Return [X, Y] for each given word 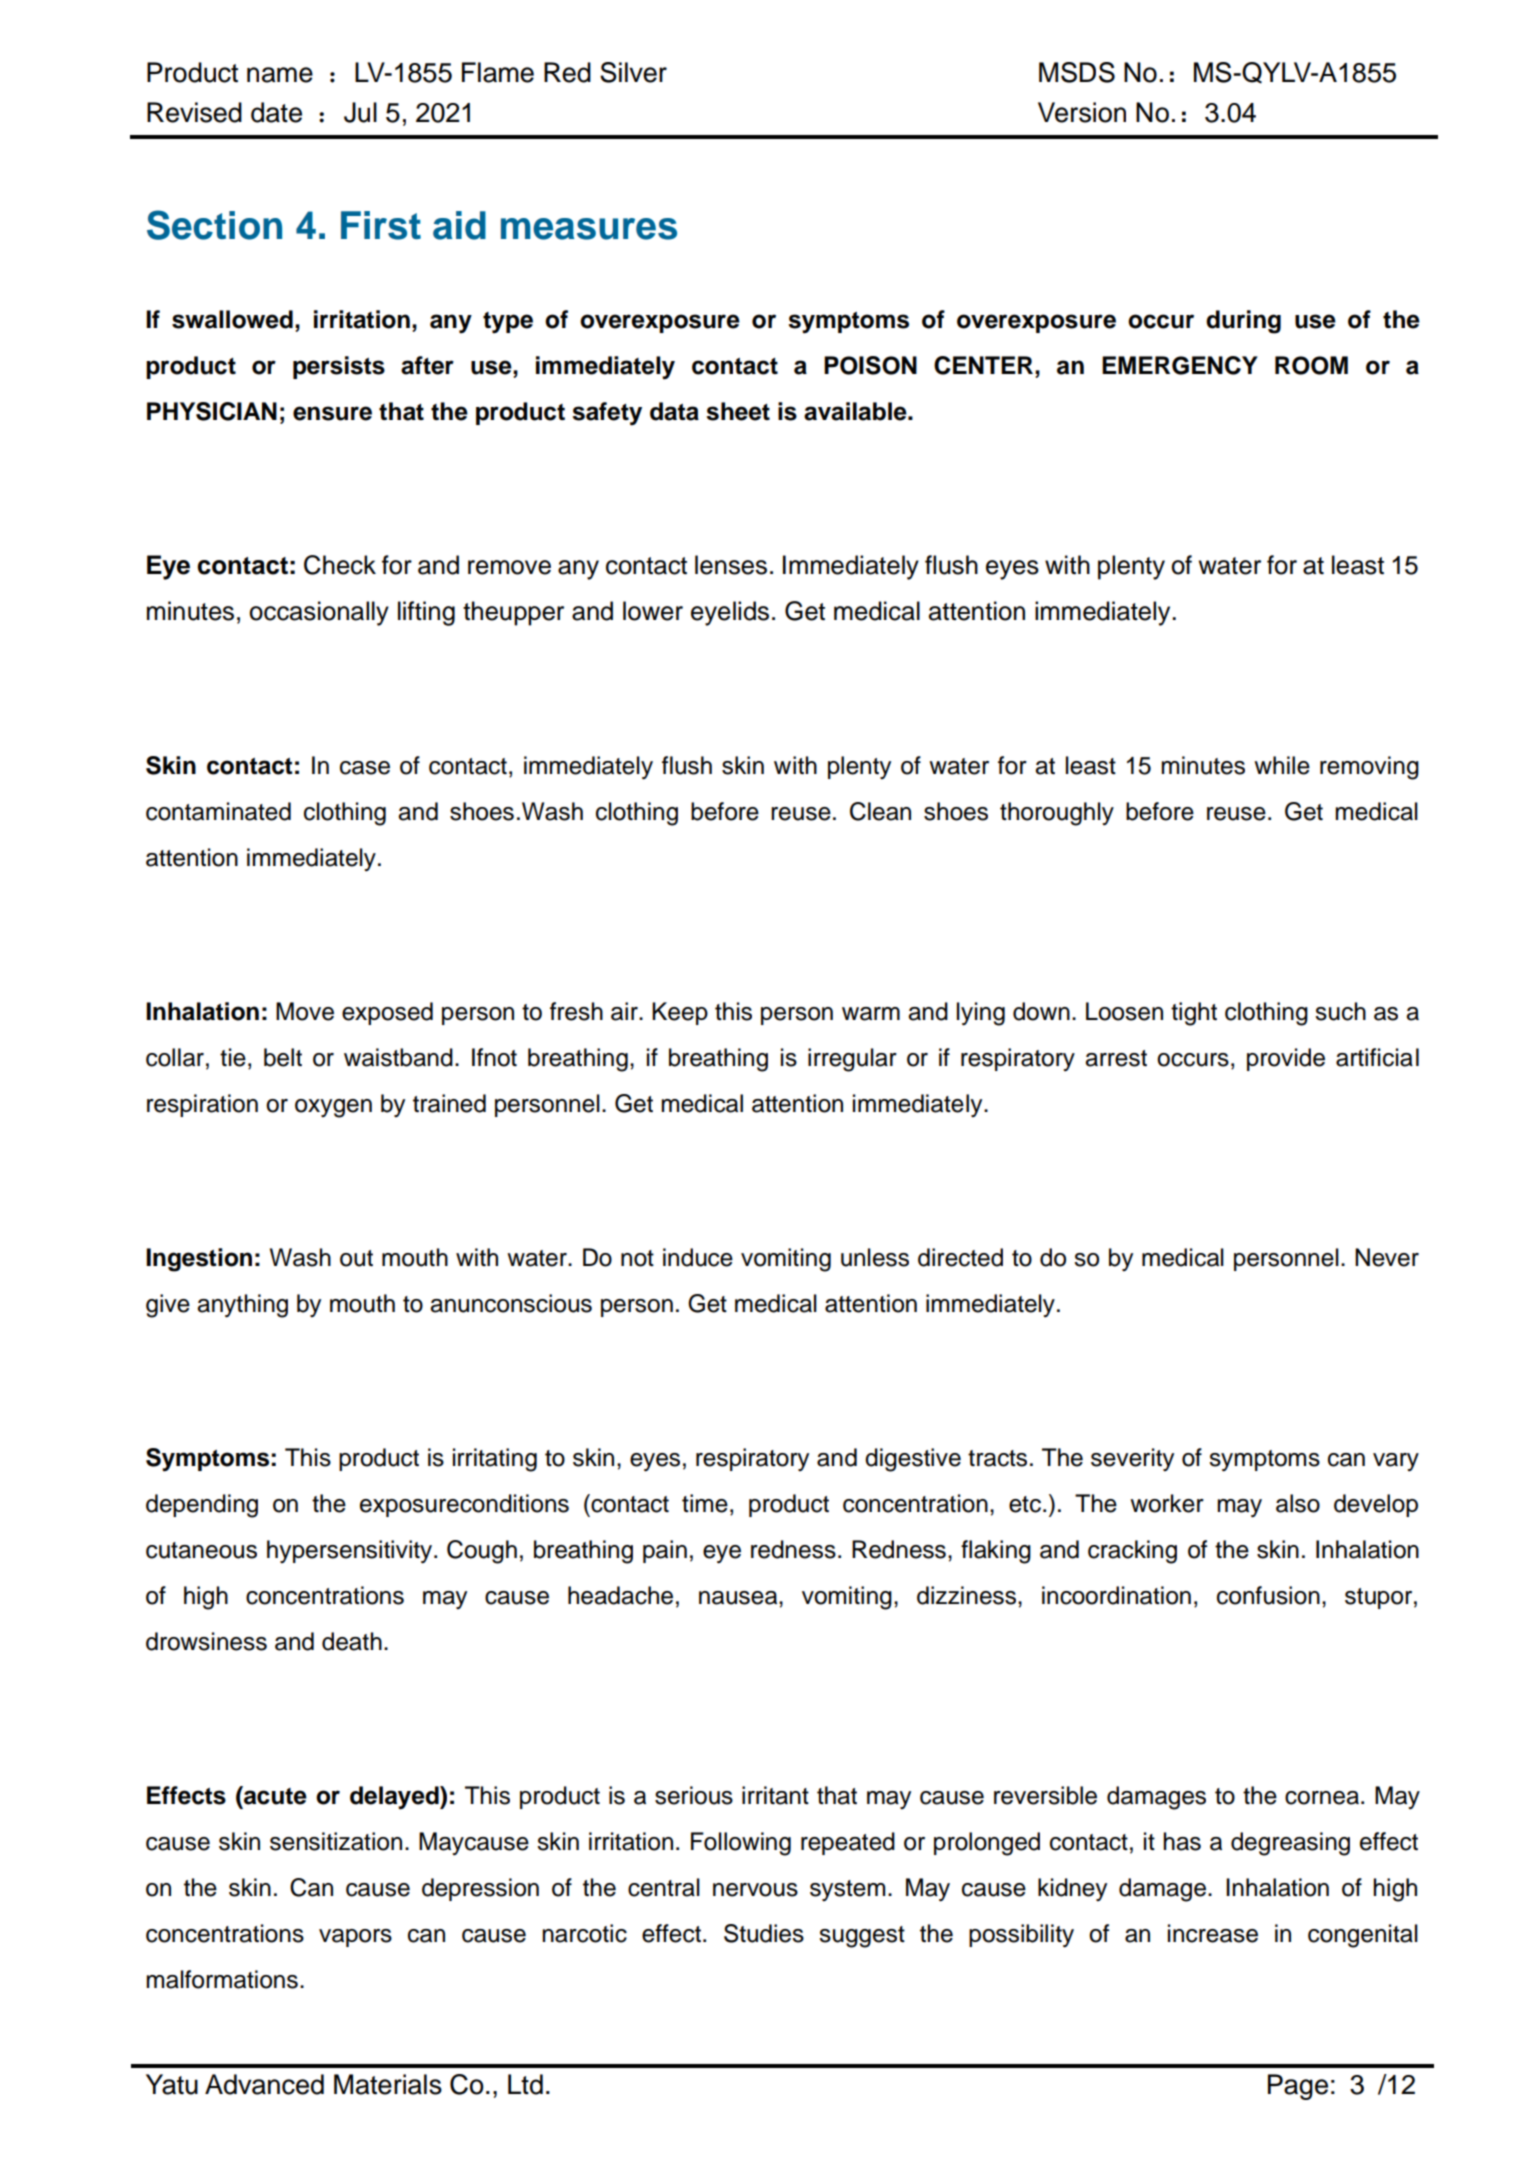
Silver [633, 72]
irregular [852, 1060]
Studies [764, 1933]
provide [1286, 1059]
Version [1082, 112]
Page [1298, 2087]
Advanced [264, 2084]
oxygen [333, 1108]
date [276, 112]
